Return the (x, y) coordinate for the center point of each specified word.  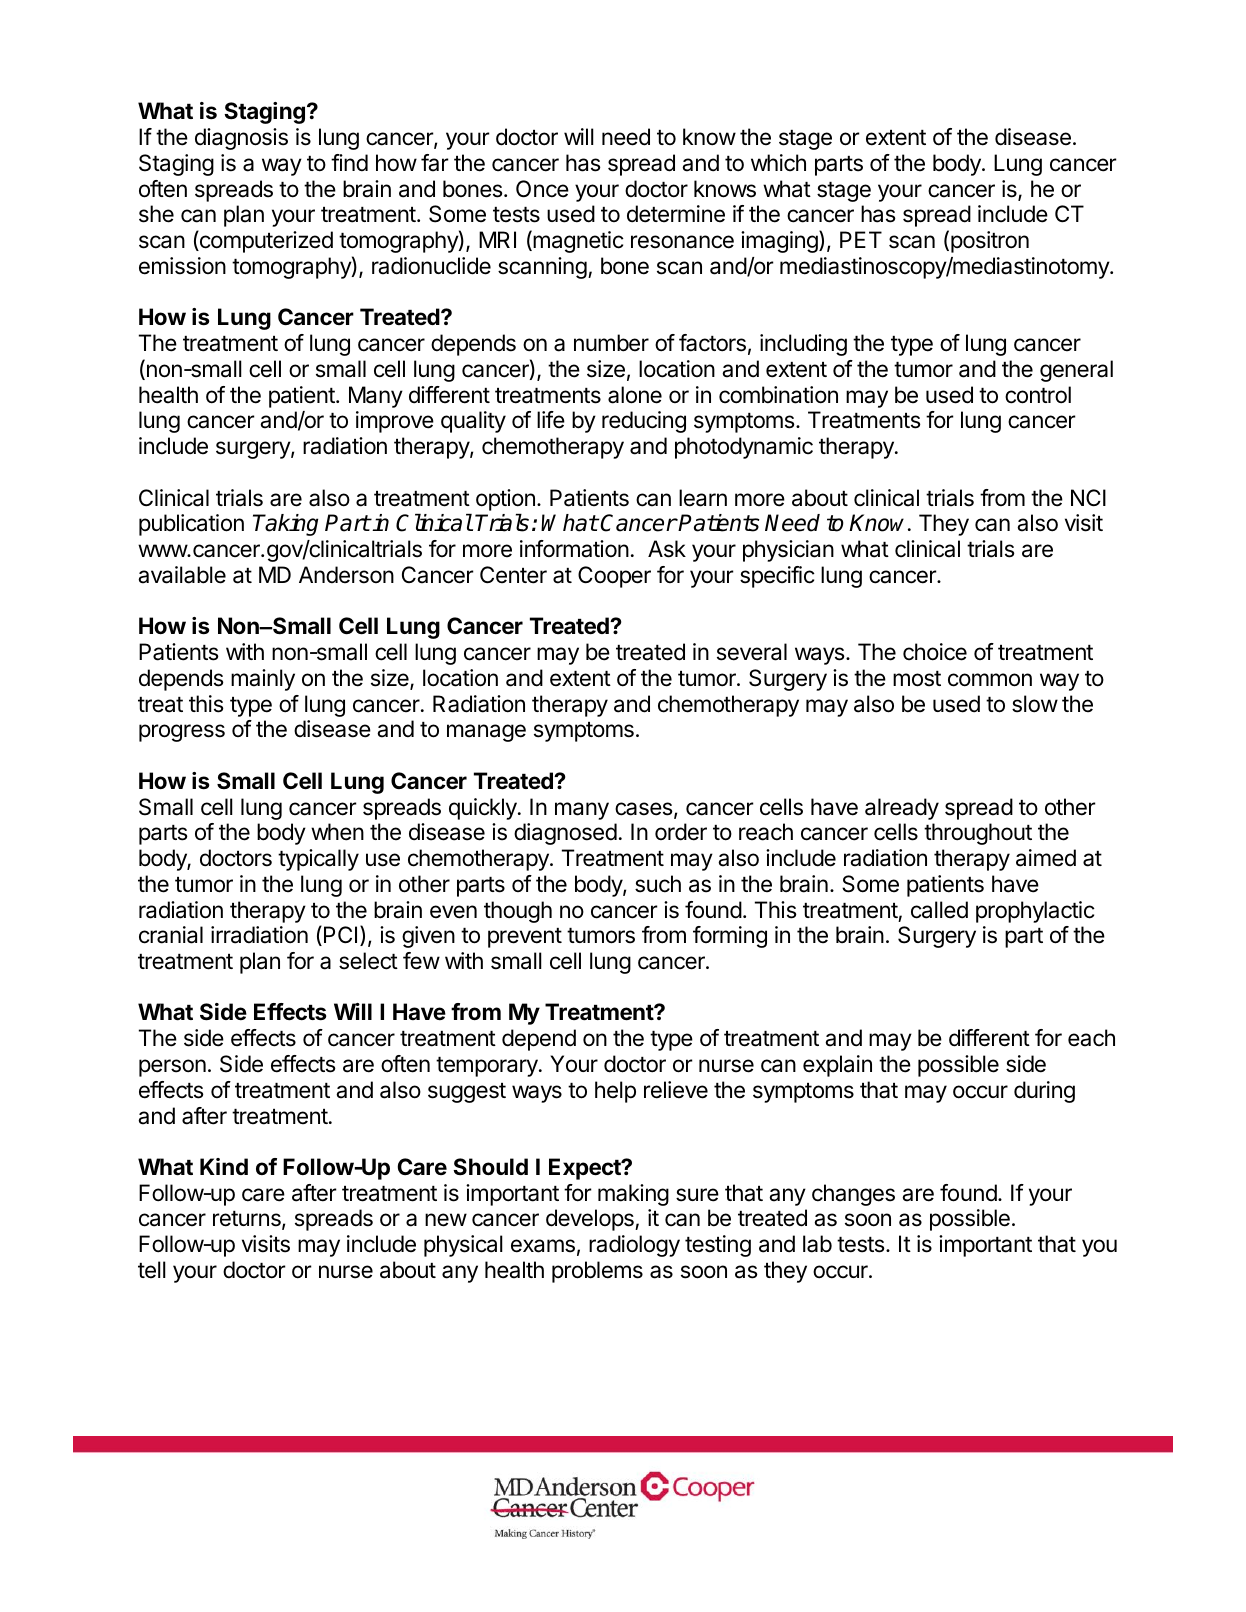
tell (152, 1269)
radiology (634, 1246)
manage (486, 733)
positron (990, 242)
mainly (263, 680)
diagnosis (241, 139)
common (990, 680)
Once (542, 189)
